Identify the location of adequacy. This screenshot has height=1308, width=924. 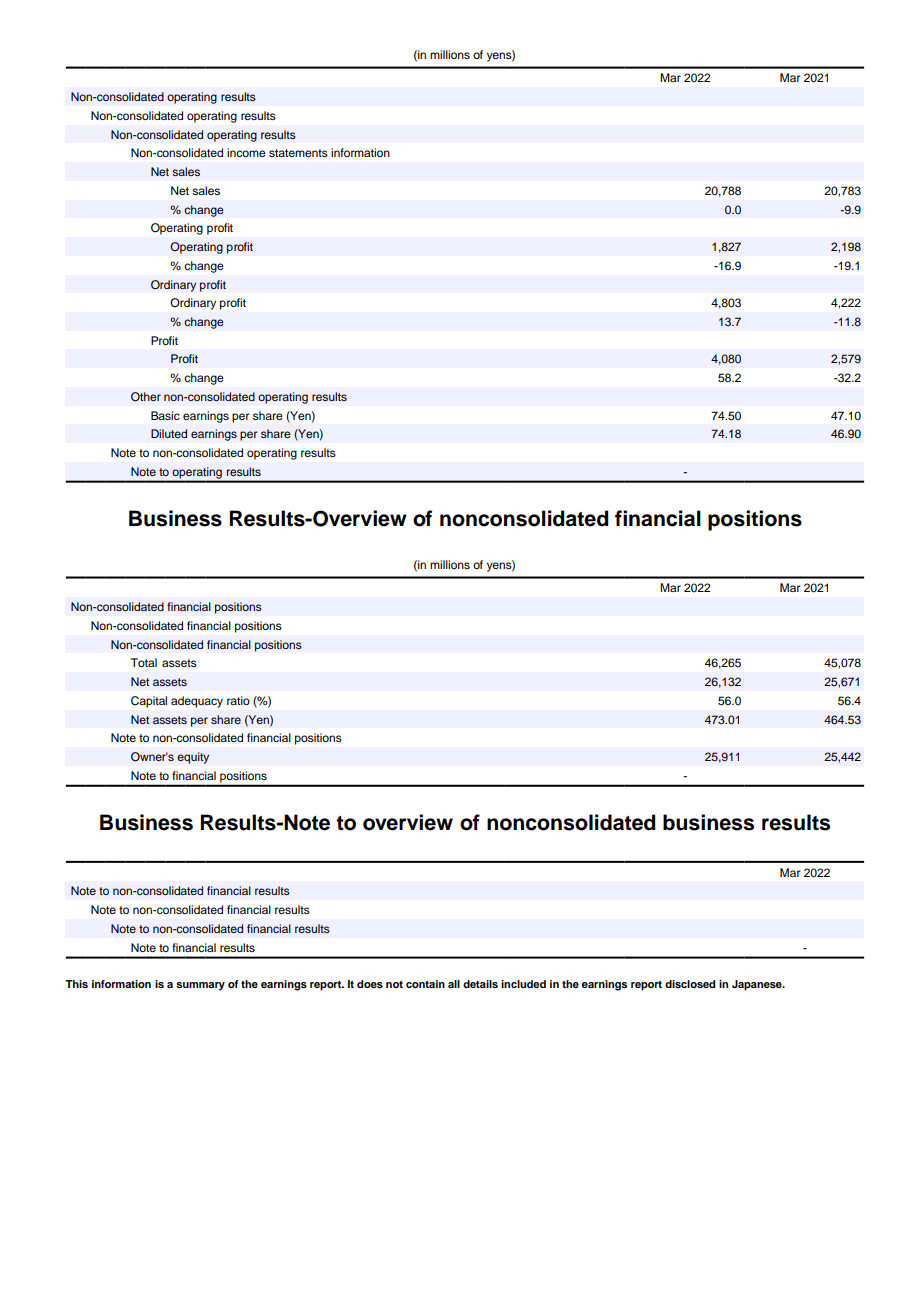
(197, 702).
